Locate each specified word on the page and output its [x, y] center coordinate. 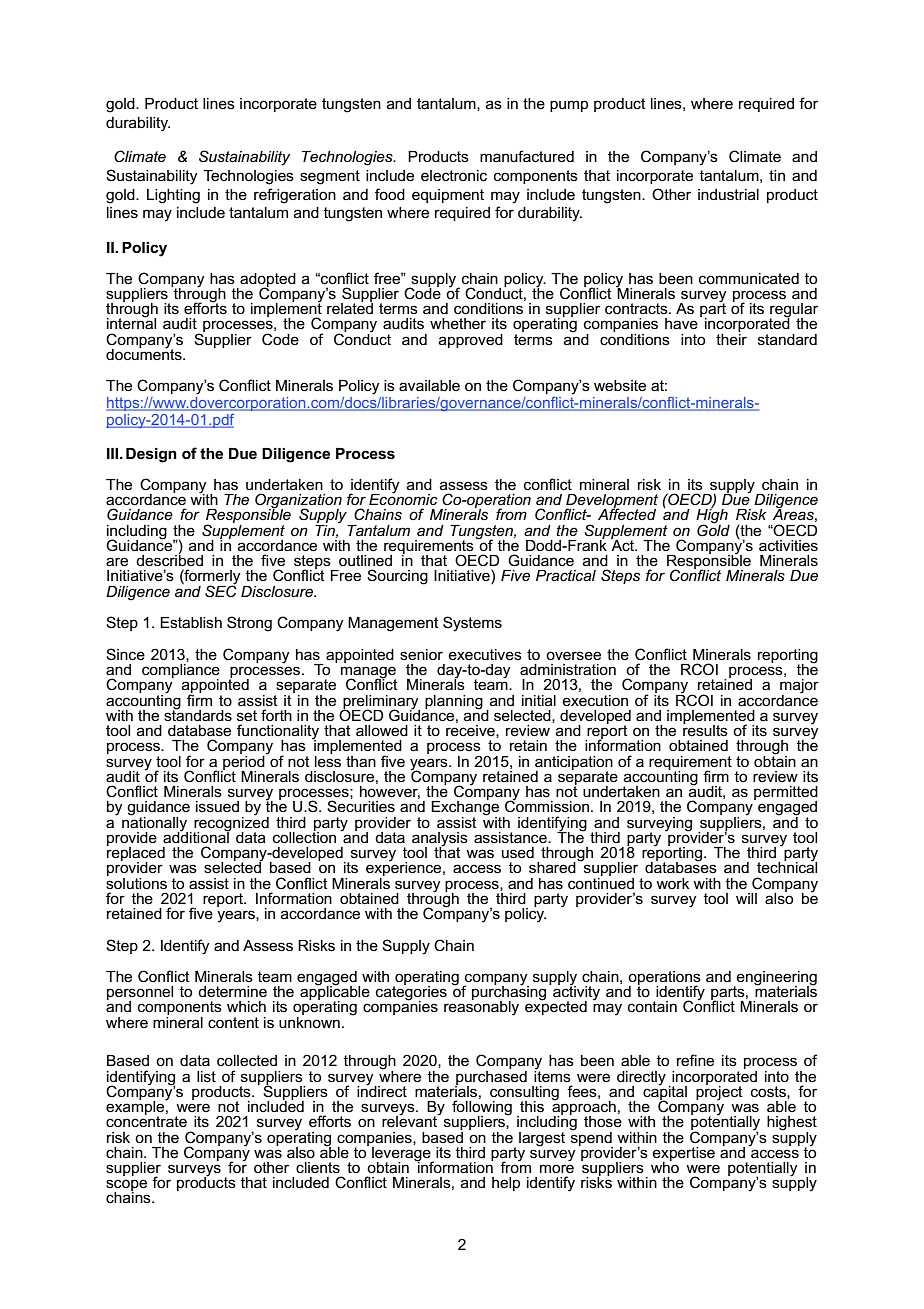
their [731, 338]
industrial [728, 194]
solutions [136, 882]
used [518, 852]
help [506, 1184]
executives [485, 654]
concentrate [146, 1120]
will [746, 898]
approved [471, 341]
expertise [683, 1155]
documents [145, 353]
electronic [454, 175]
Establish [191, 622]
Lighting [173, 196]
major [799, 687]
